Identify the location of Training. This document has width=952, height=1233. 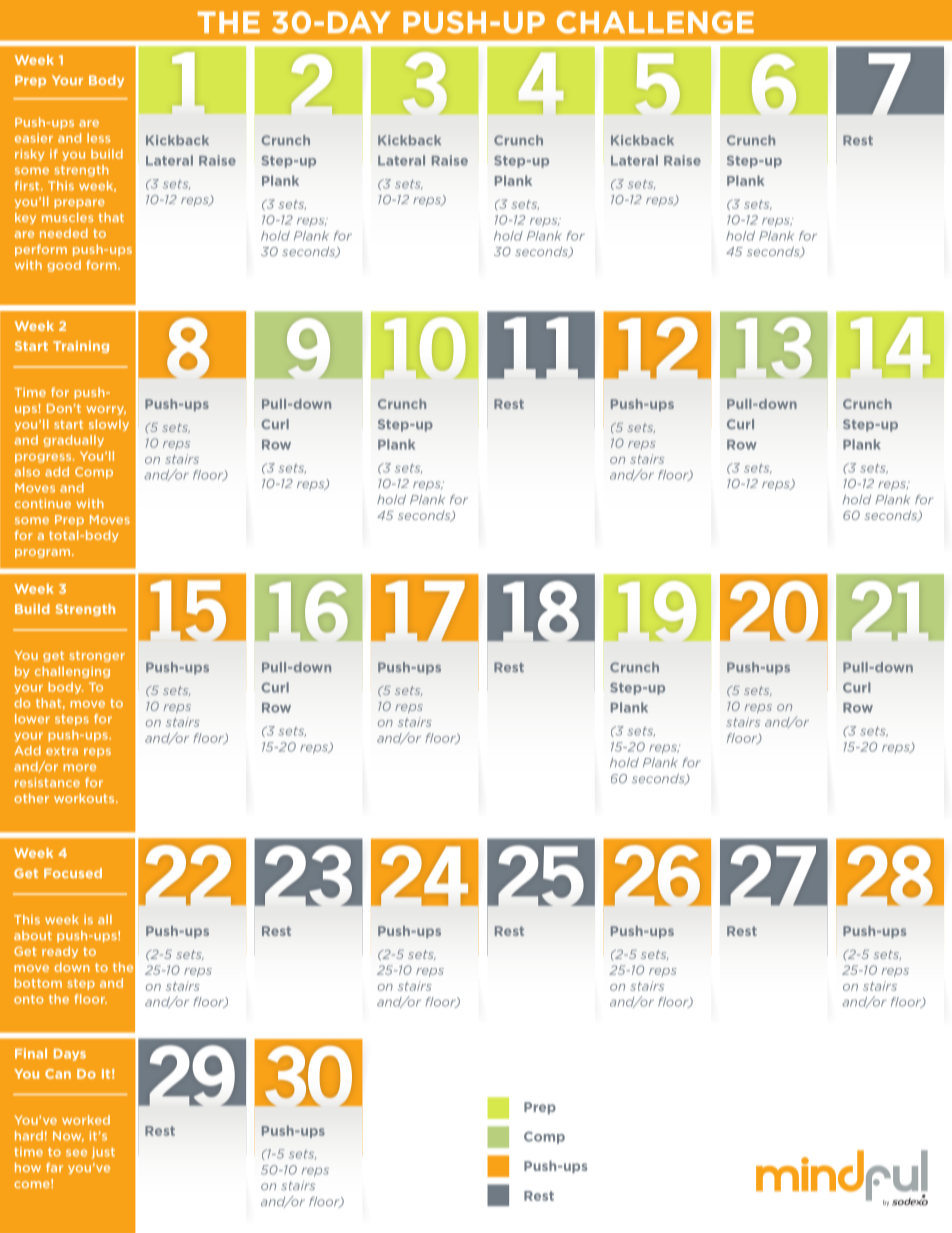
(81, 347).
